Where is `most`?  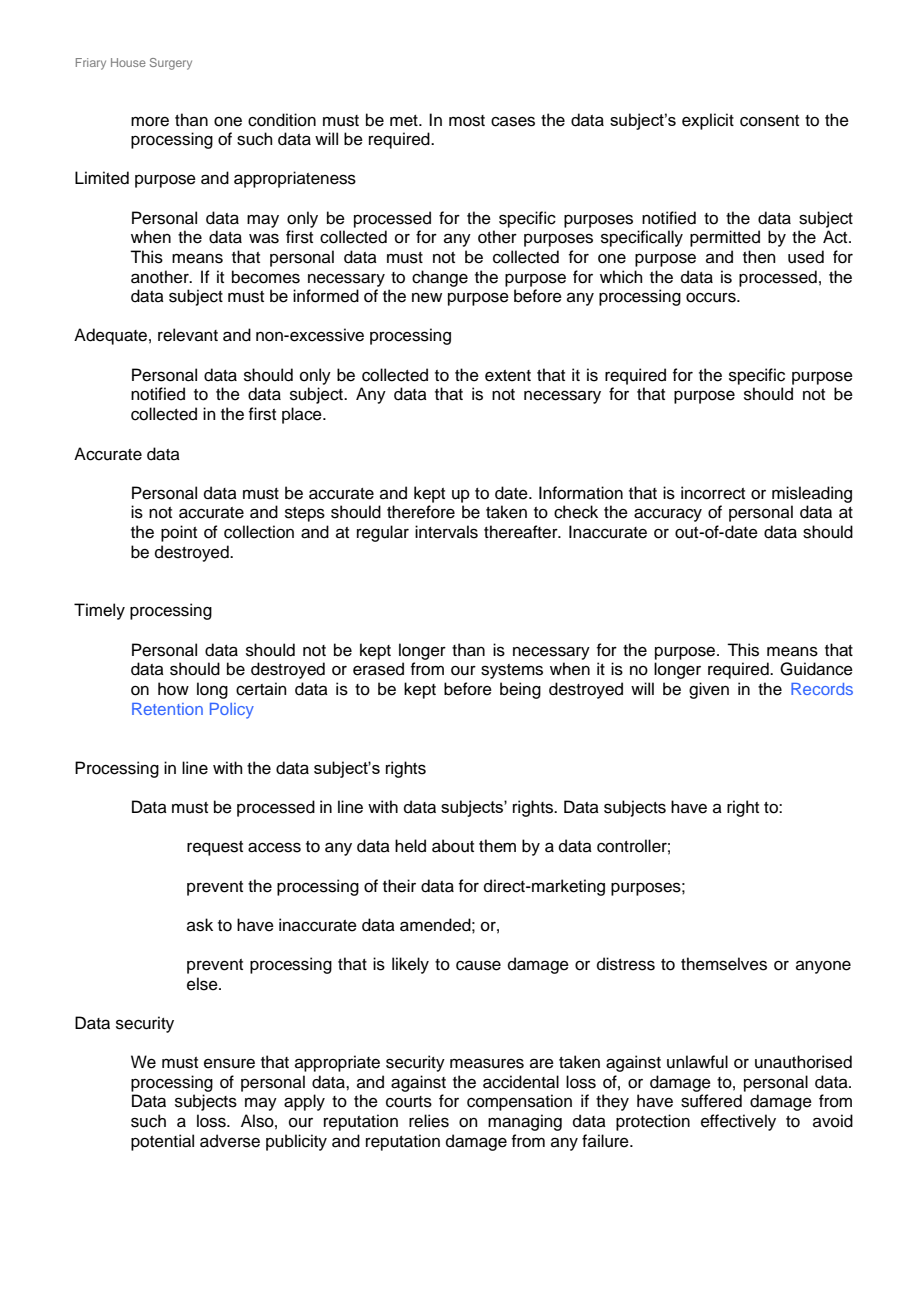 most is located at coordinates (467, 121).
